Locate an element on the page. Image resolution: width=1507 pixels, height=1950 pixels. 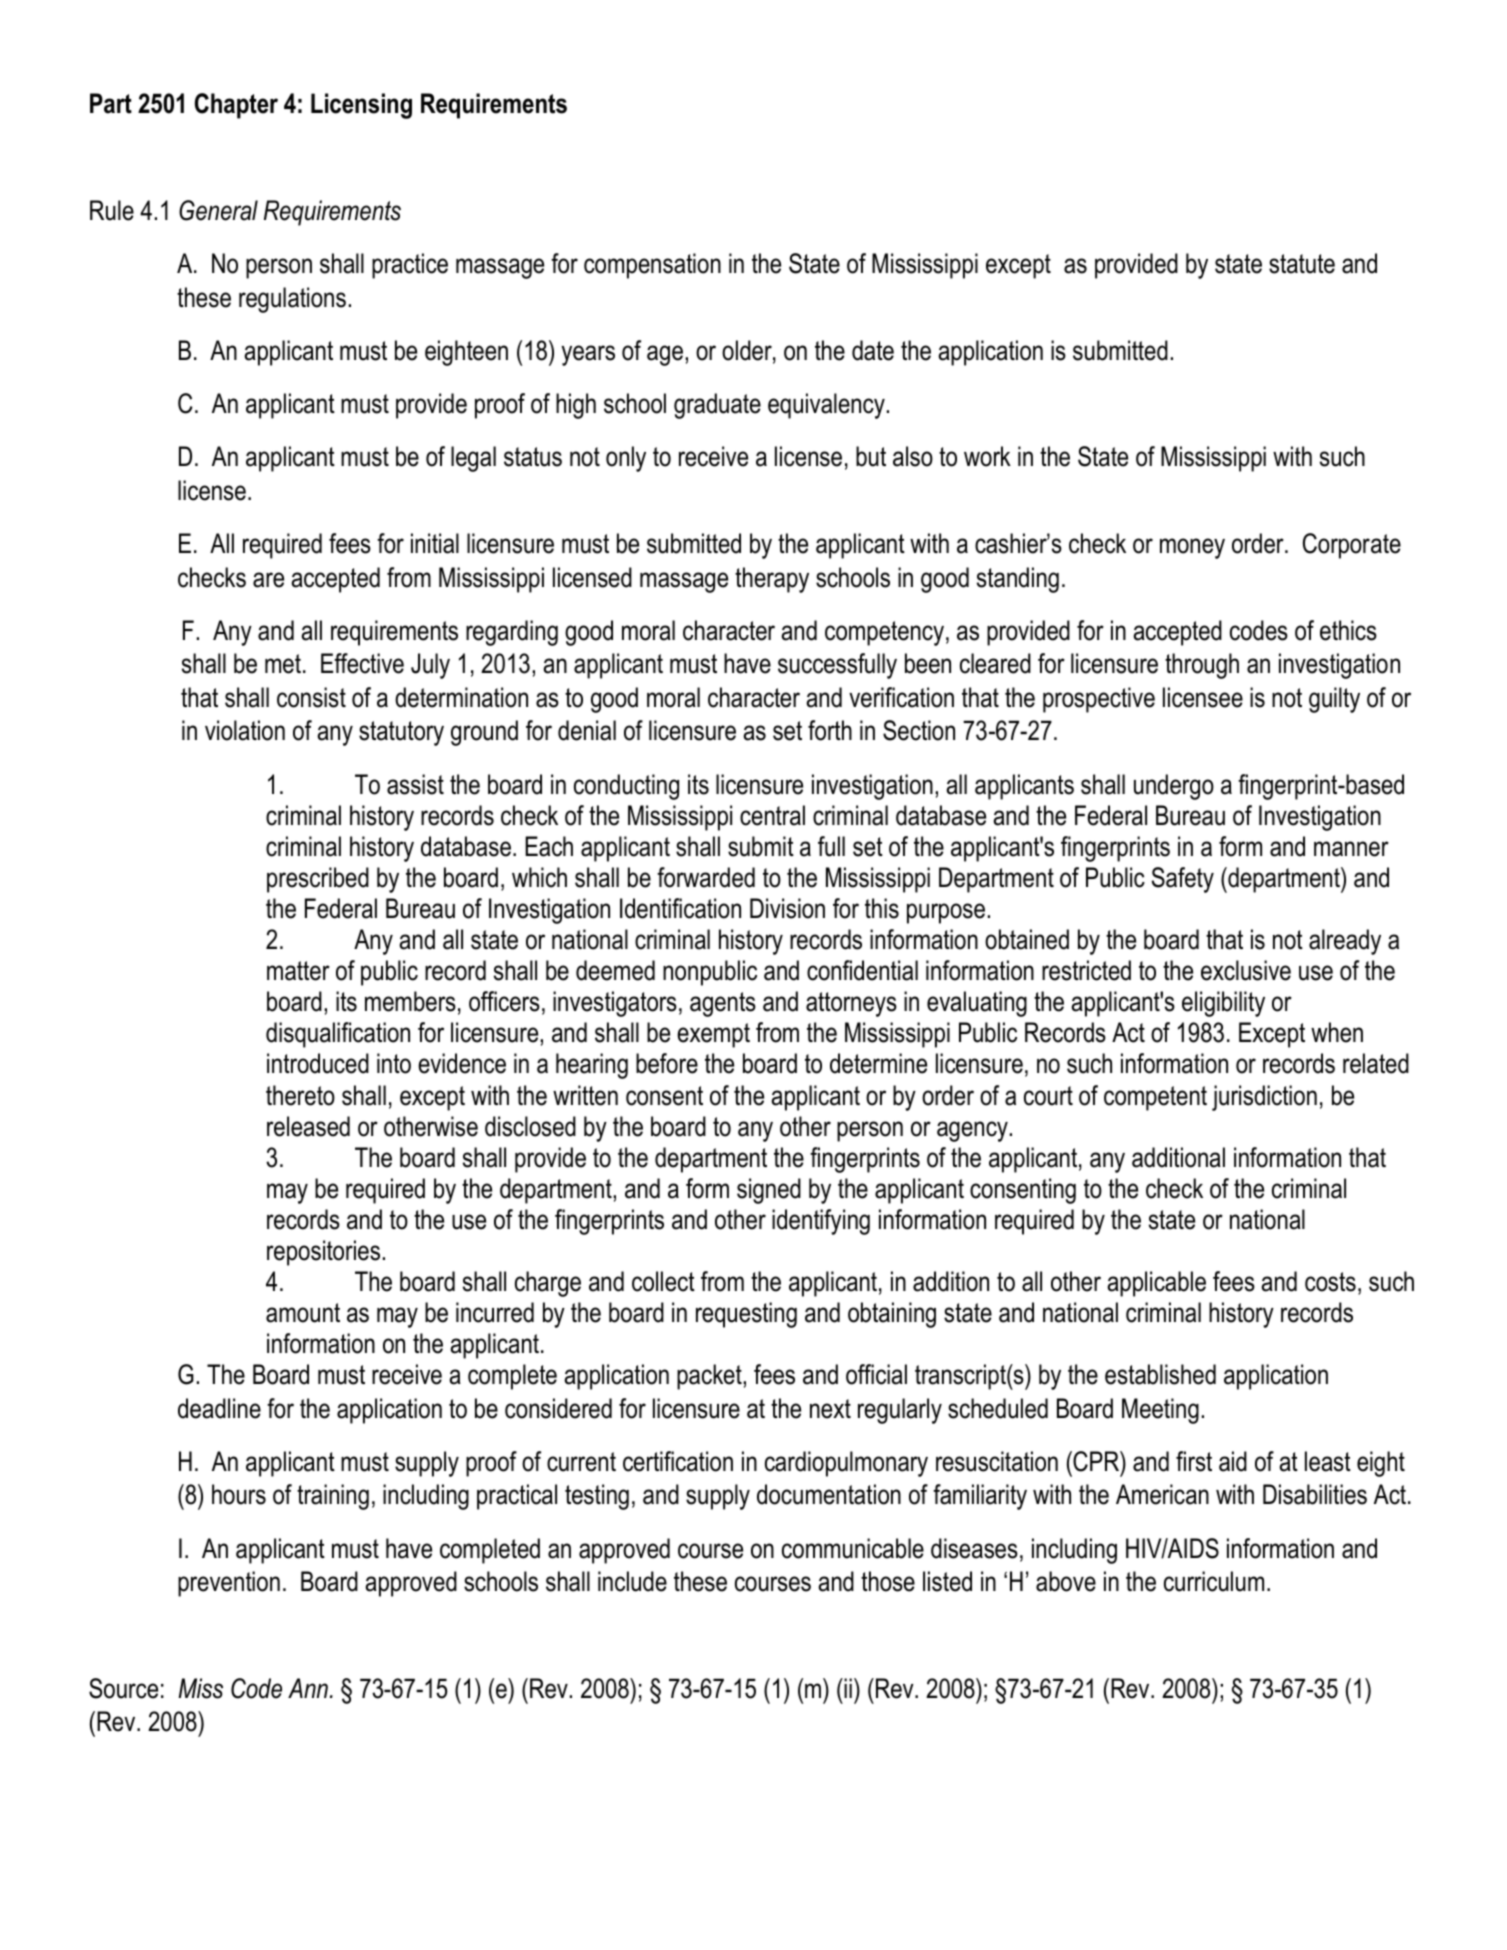
Chapter is located at coordinates (236, 106).
